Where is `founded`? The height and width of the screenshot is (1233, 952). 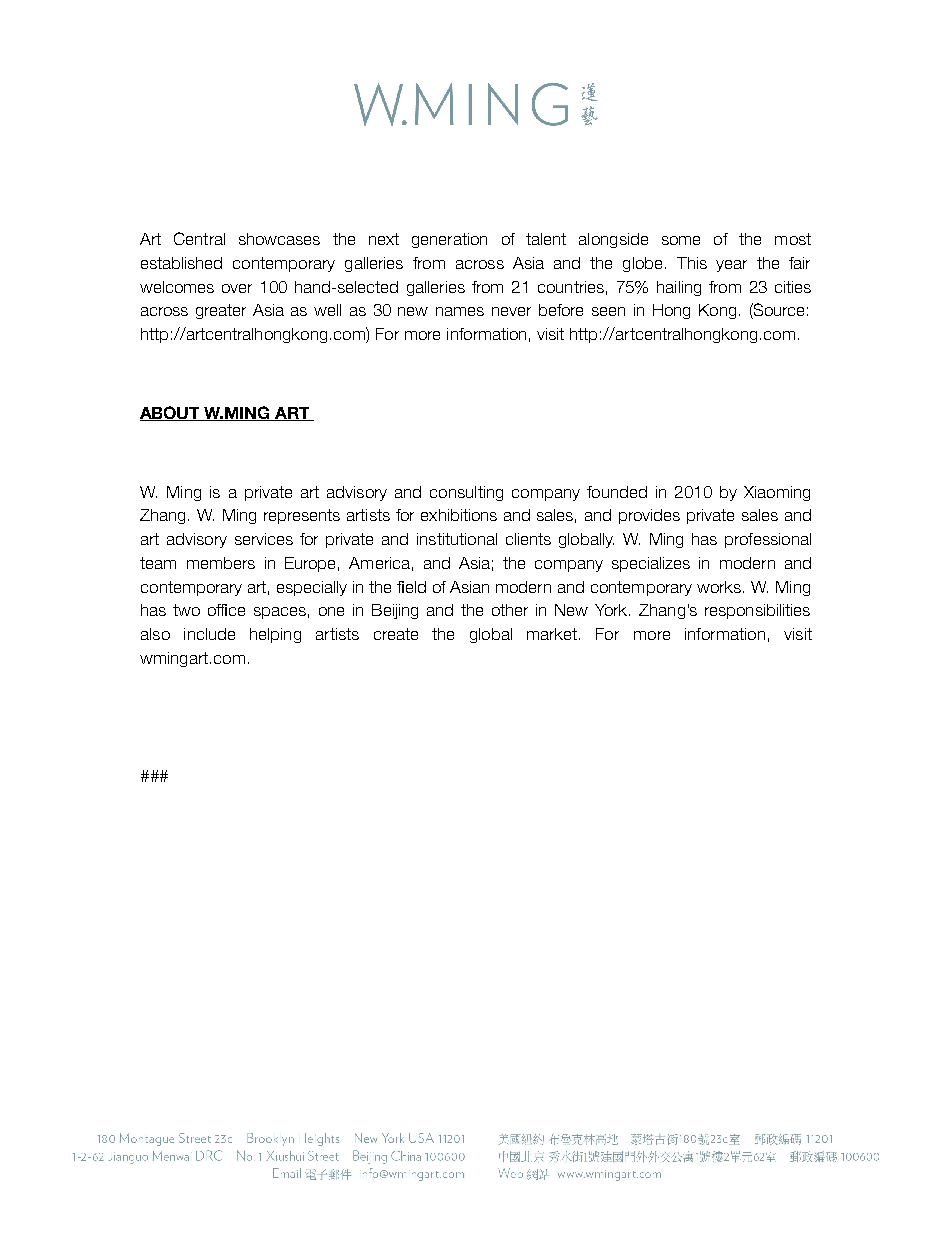 founded is located at coordinates (617, 492).
